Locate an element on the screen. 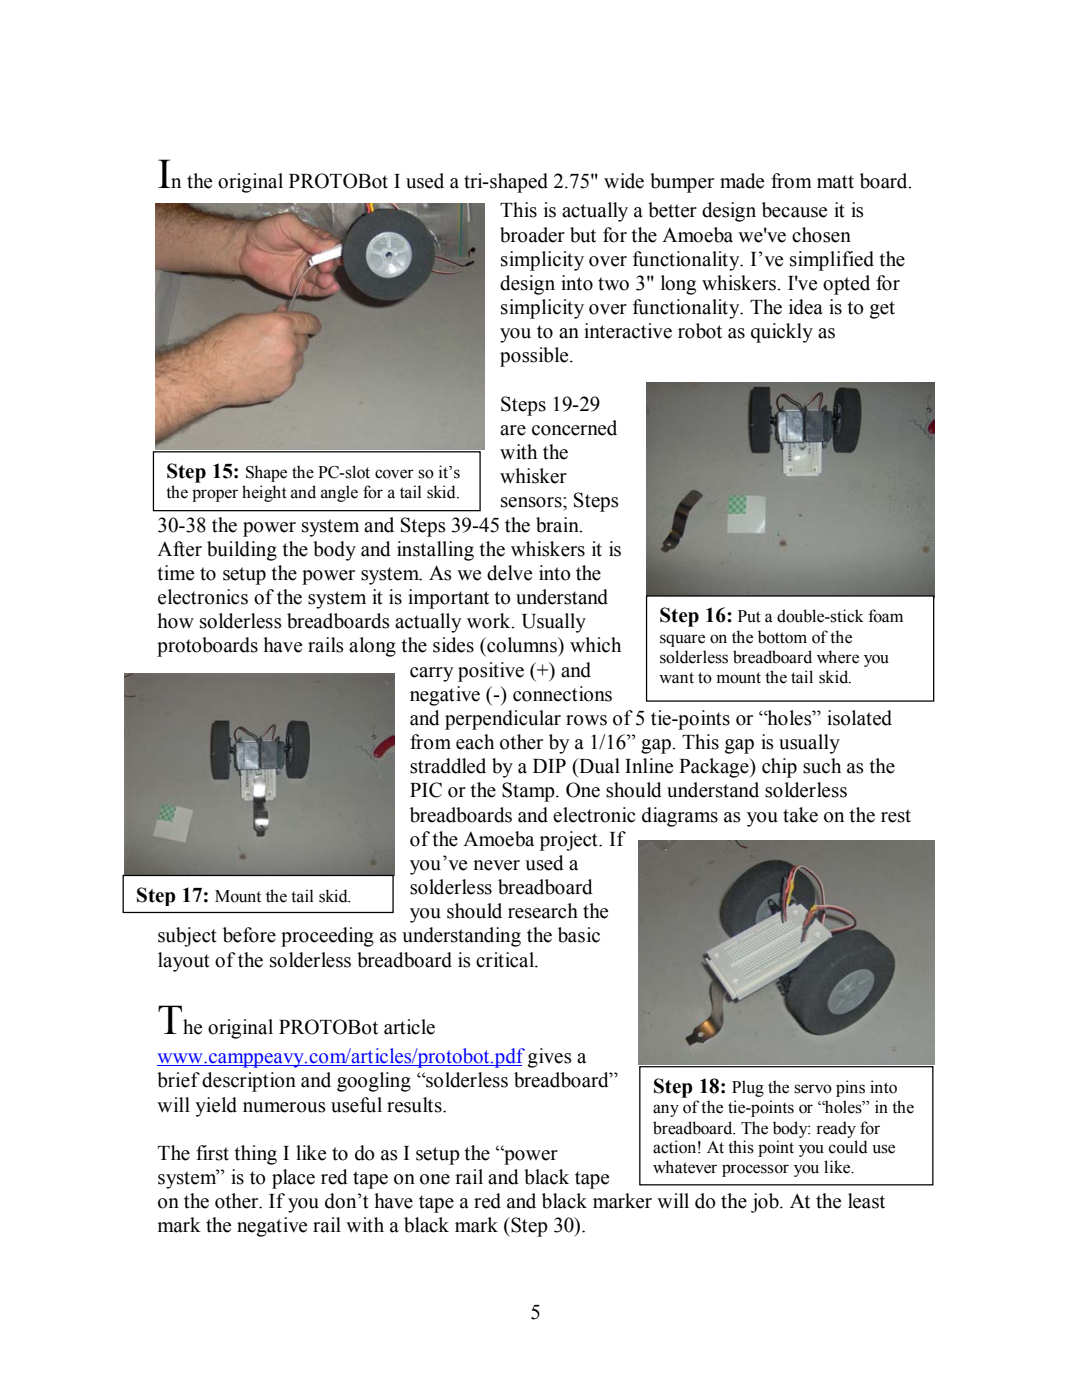  research is located at coordinates (543, 911).
